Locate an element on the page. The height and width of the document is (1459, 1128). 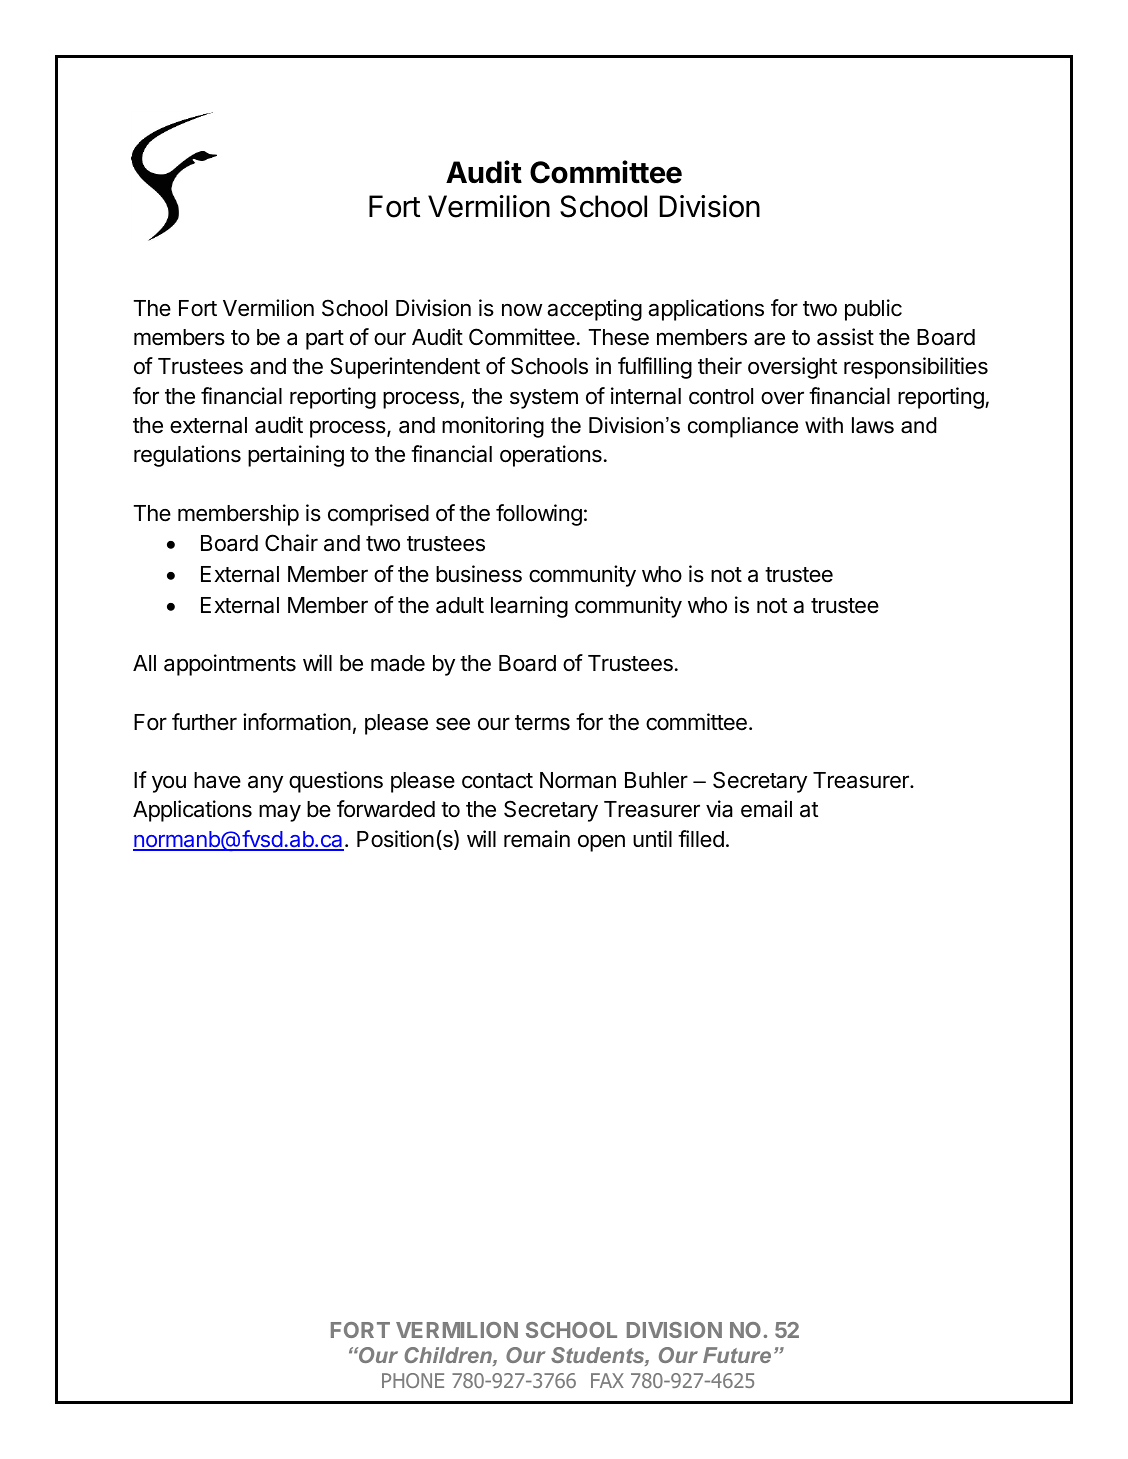
with is located at coordinates (824, 425).
